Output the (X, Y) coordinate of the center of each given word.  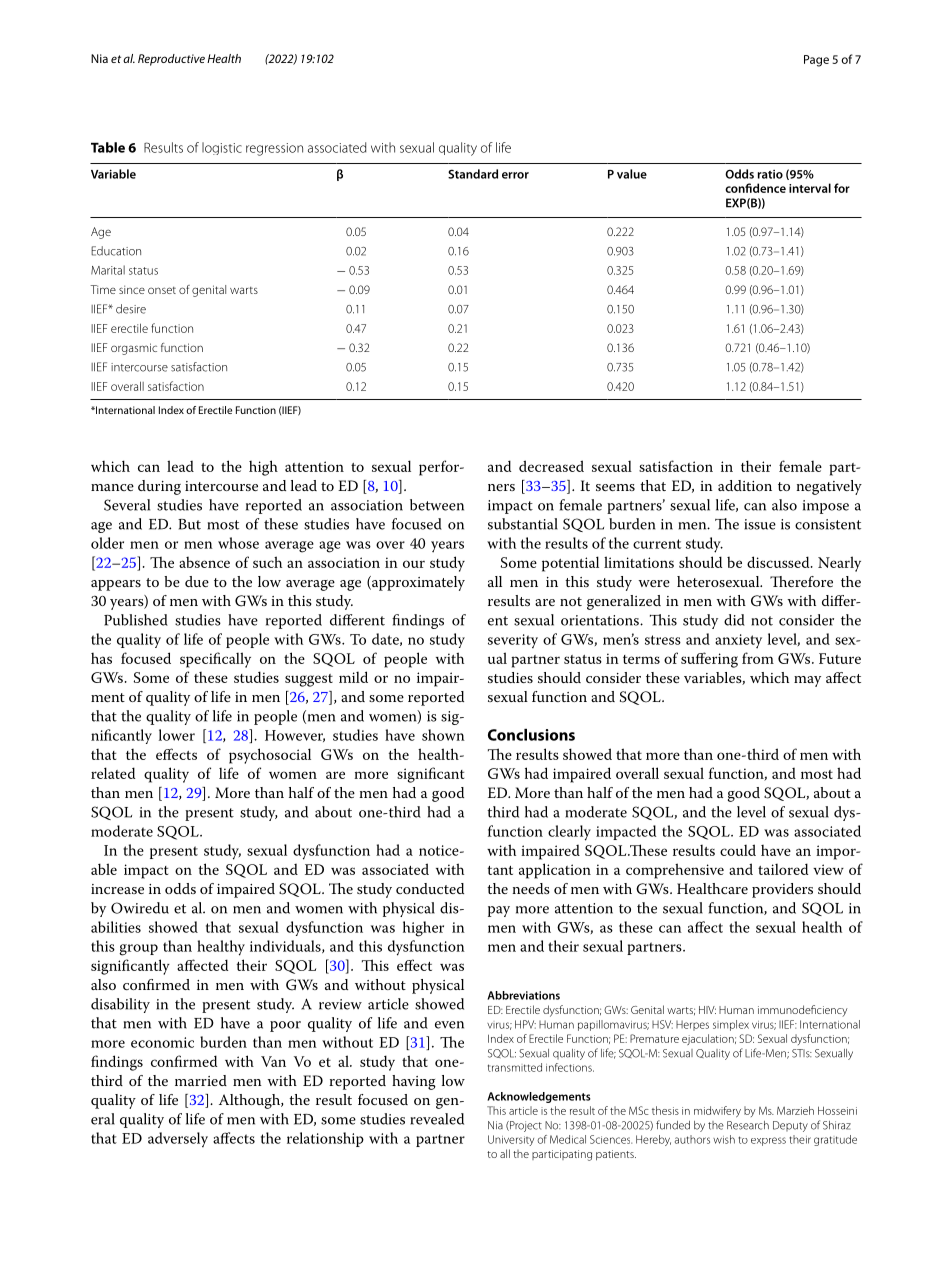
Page (816, 61)
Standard (473, 174)
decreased (551, 466)
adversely (178, 1140)
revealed (437, 1119)
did (734, 620)
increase (117, 889)
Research (748, 1125)
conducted (430, 888)
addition (745, 485)
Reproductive (171, 60)
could (738, 850)
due (197, 581)
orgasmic (134, 349)
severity (513, 641)
